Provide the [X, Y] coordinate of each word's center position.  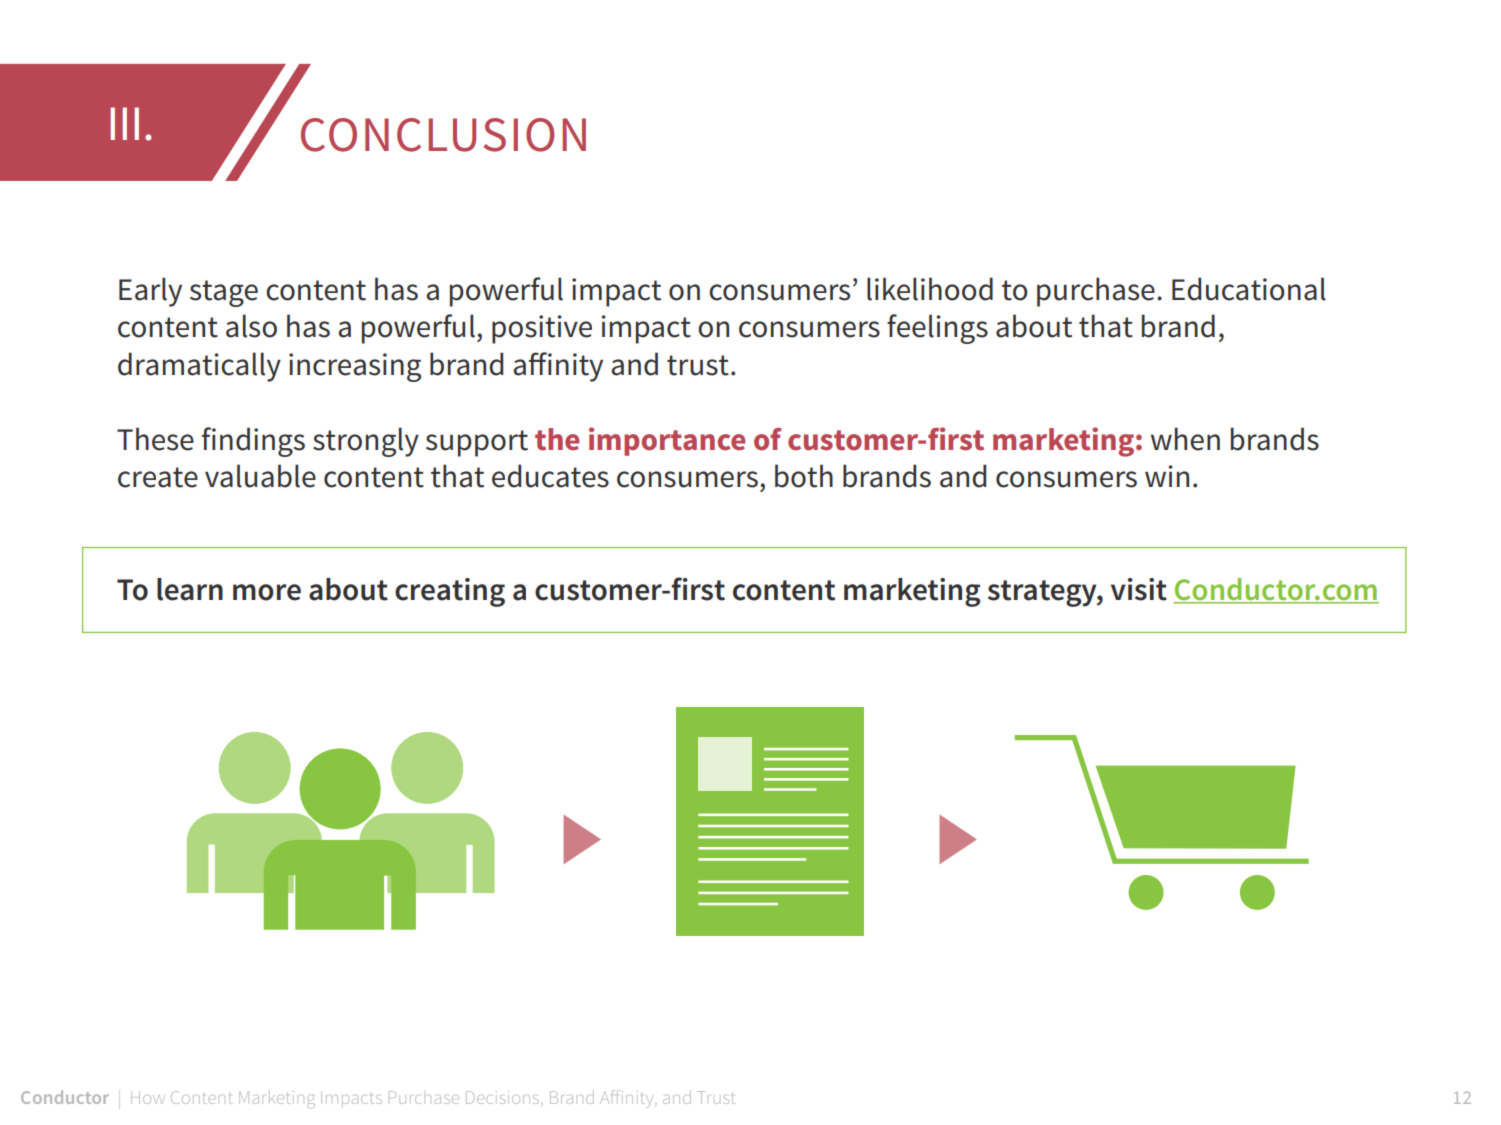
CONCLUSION [443, 135]
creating [450, 592]
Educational [1249, 289]
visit [1139, 589]
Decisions [504, 1097]
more [267, 592]
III [125, 123]
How [148, 1098]
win [1167, 476]
